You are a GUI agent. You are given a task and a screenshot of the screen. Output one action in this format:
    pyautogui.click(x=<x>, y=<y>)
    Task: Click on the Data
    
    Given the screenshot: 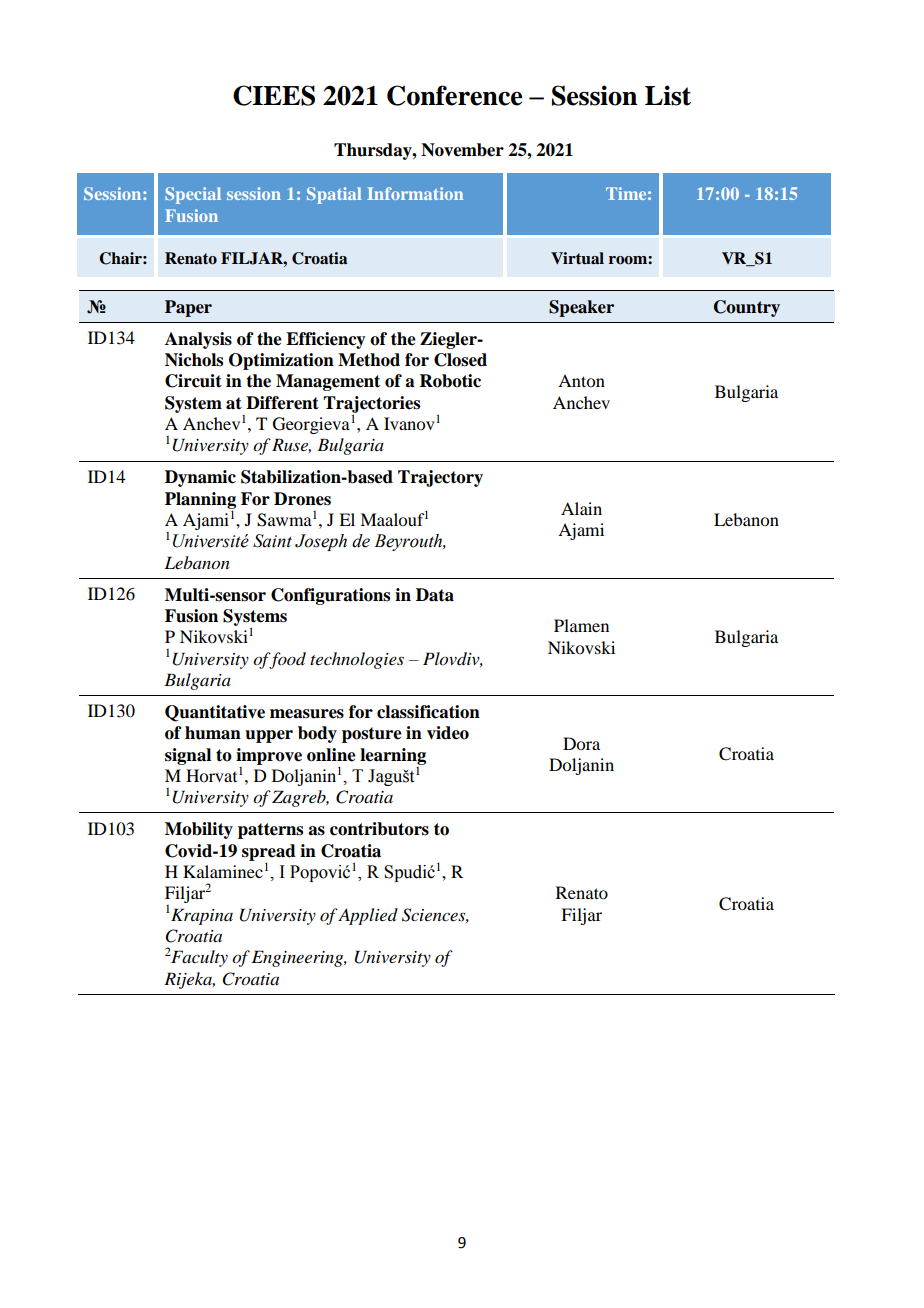 What is the action you would take?
    pyautogui.click(x=435, y=595)
